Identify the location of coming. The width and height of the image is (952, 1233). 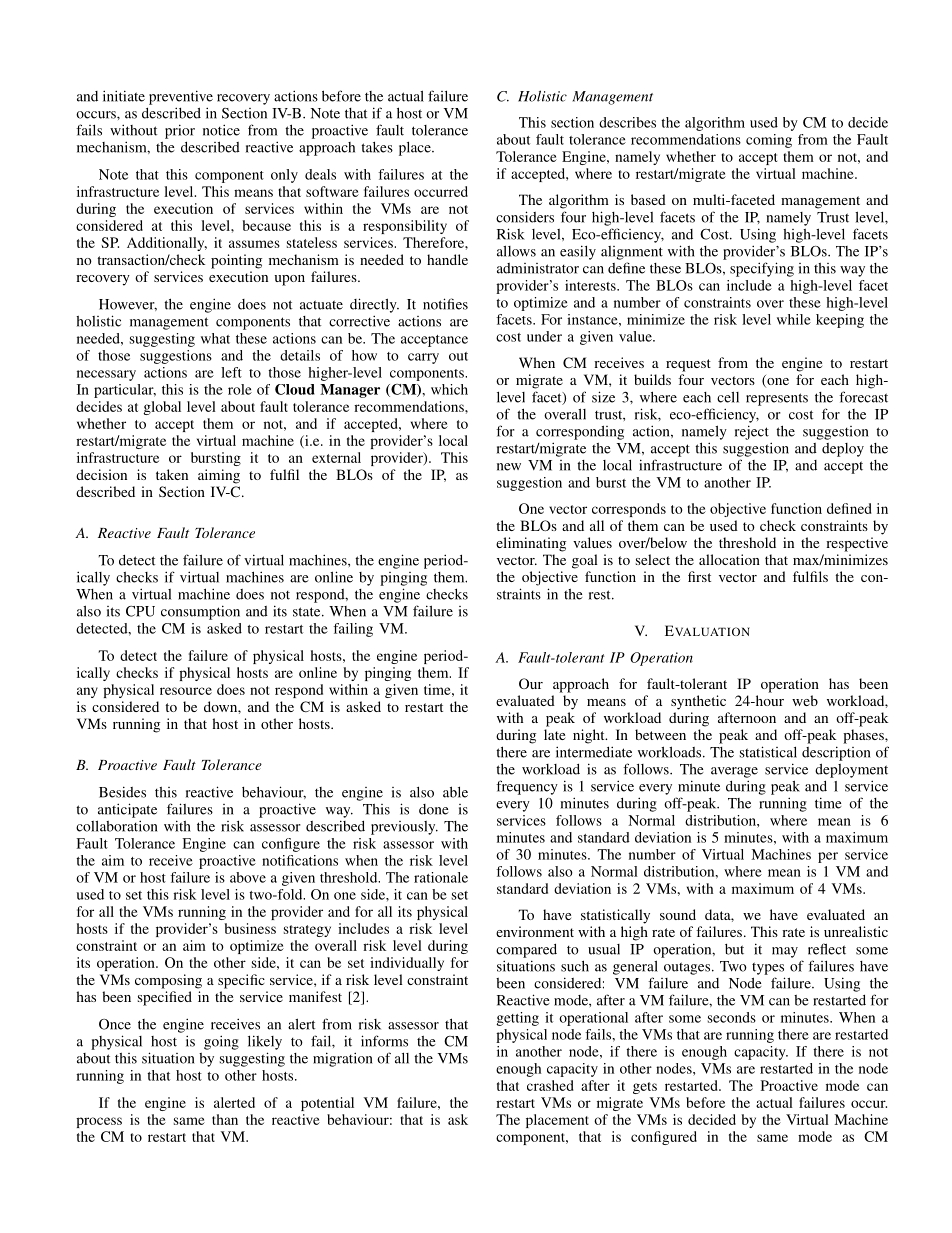
(769, 141).
